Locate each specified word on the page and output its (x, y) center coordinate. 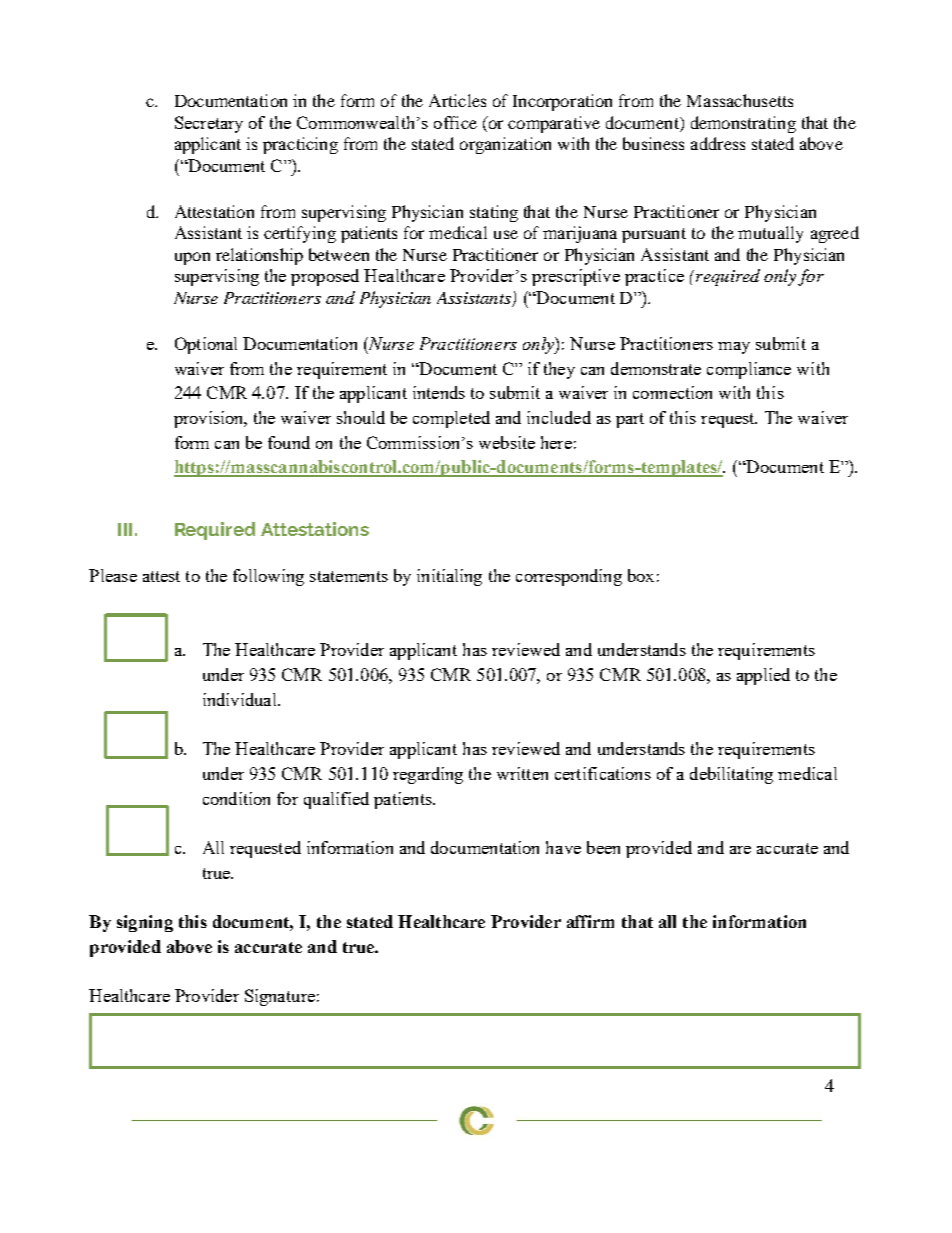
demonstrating (743, 124)
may (734, 348)
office (455, 122)
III (125, 529)
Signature (280, 997)
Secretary (209, 124)
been (603, 847)
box (641, 575)
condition (236, 798)
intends (439, 392)
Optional (206, 345)
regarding (428, 775)
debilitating (731, 775)
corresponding (569, 577)
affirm (590, 921)
